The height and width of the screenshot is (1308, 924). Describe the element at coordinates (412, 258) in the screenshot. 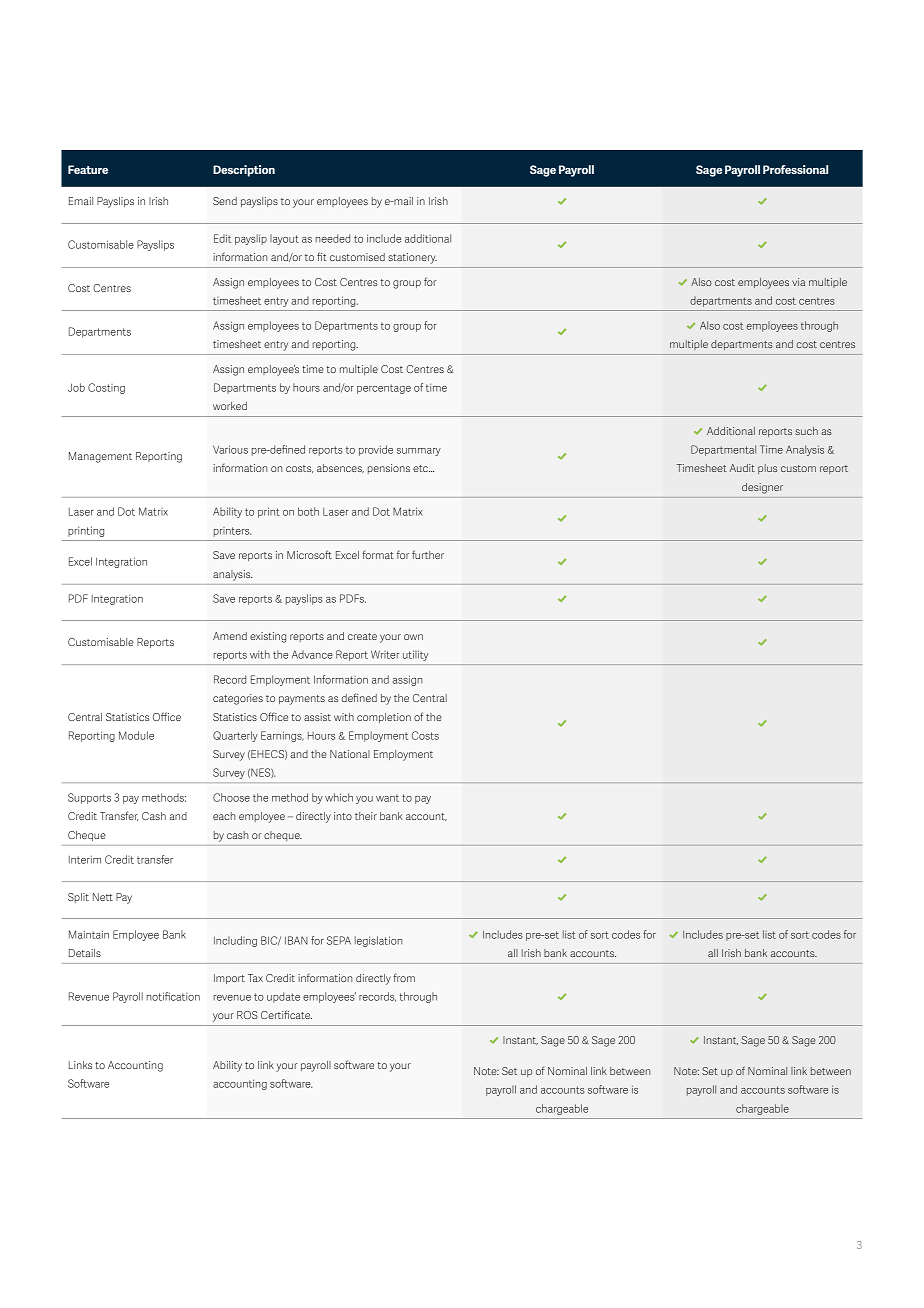

I see `stationery` at that location.
